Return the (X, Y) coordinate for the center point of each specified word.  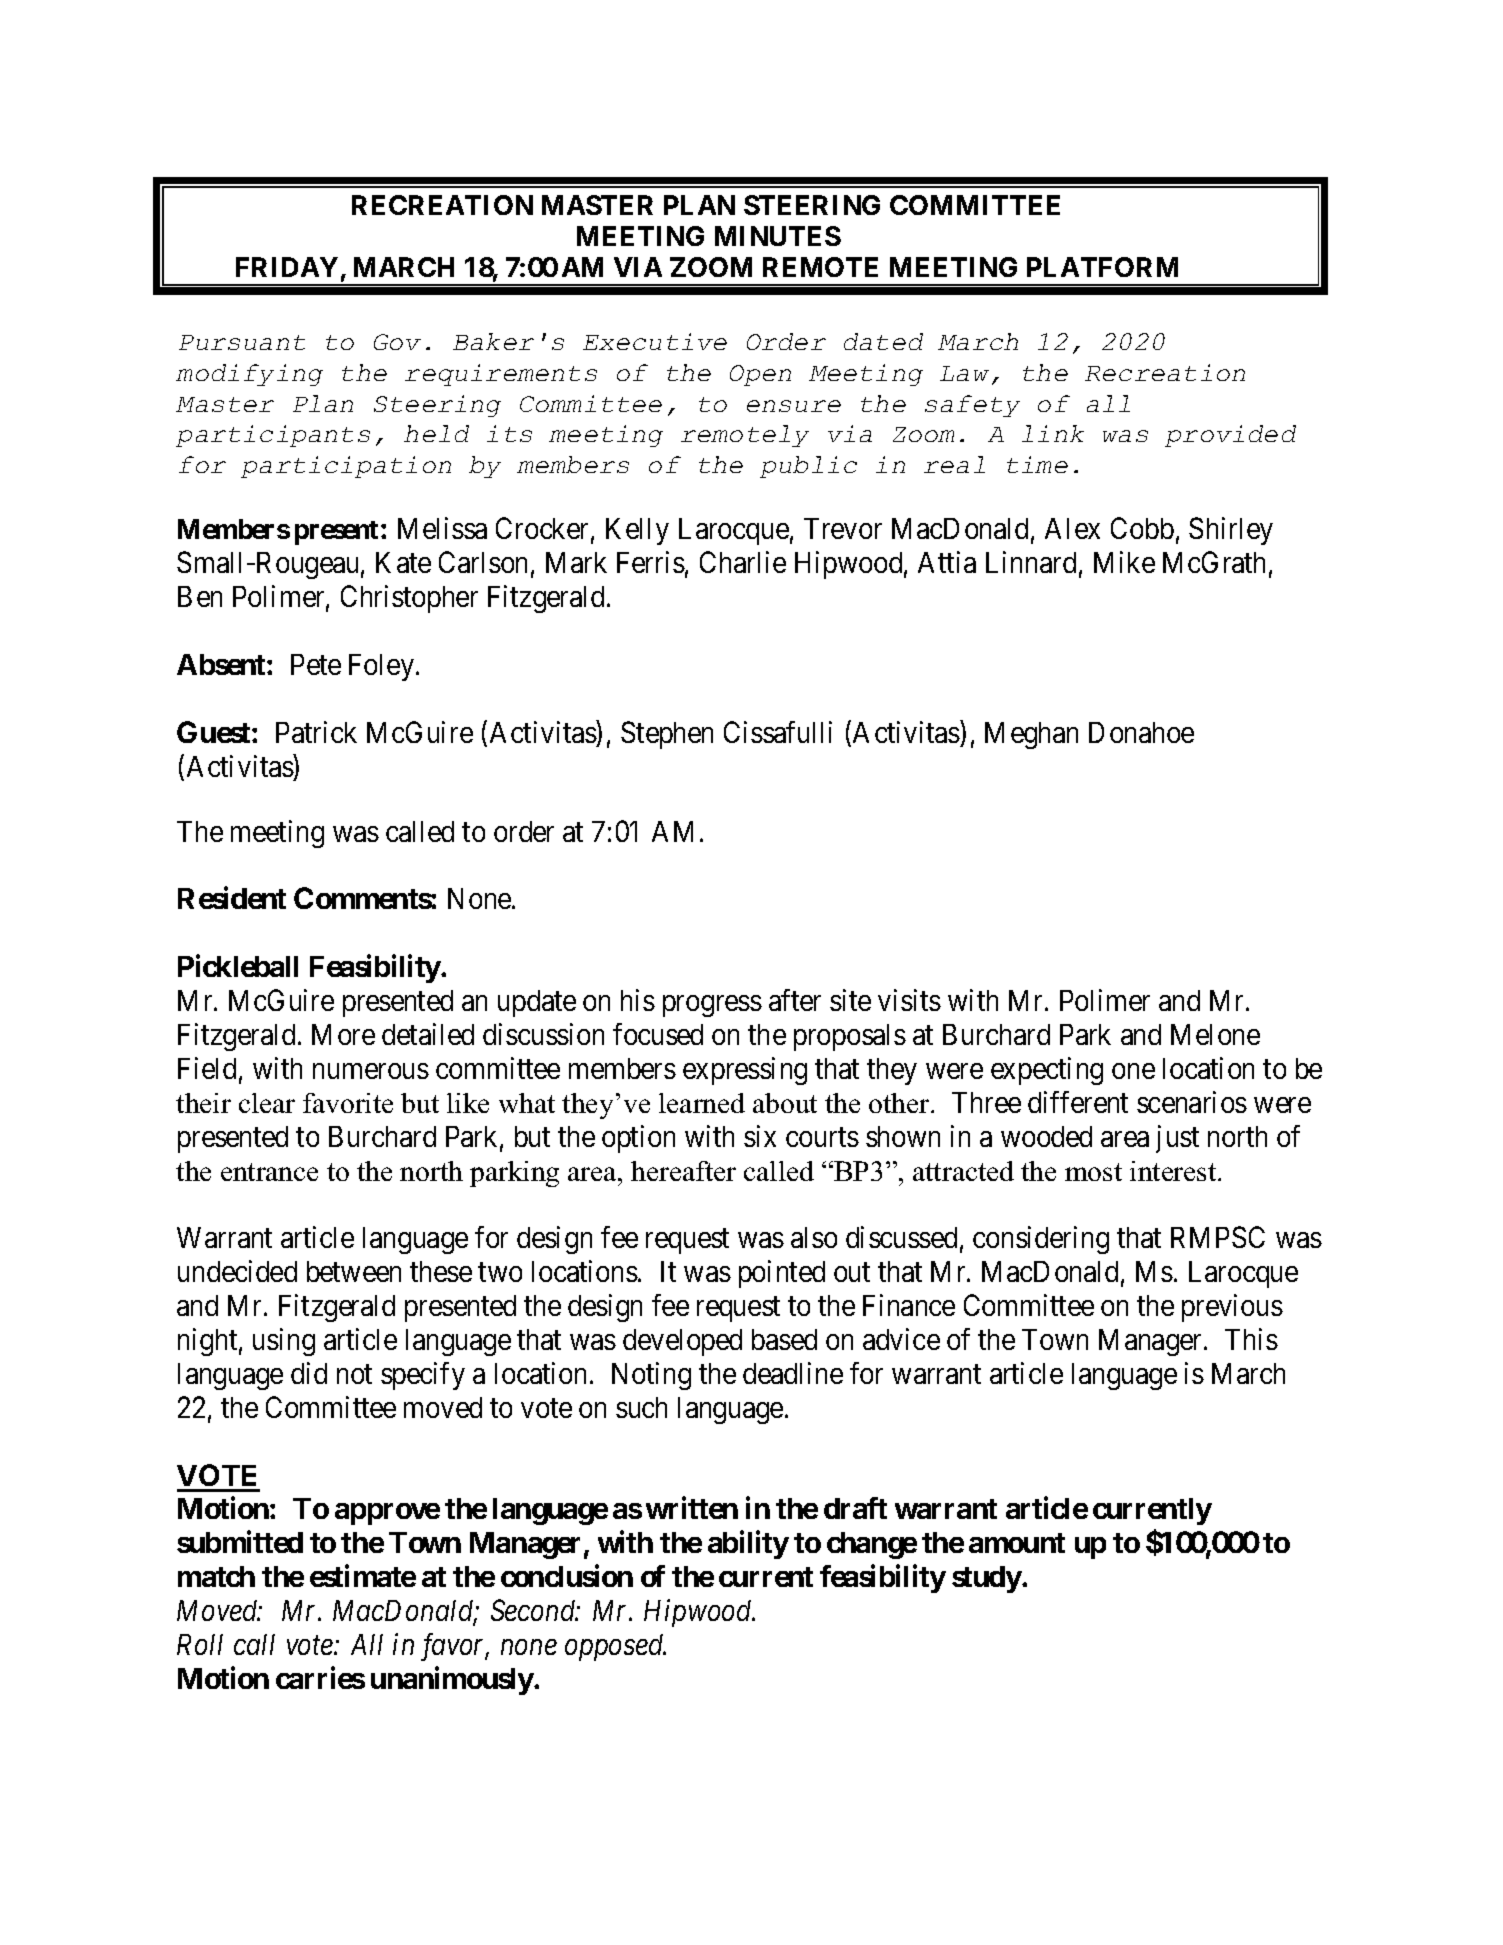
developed (682, 1342)
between (354, 1271)
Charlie (743, 562)
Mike (1124, 562)
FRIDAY (287, 267)
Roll (200, 1644)
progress (712, 1006)
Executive (655, 341)
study (987, 1579)
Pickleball (238, 966)
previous (1232, 1308)
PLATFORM (1102, 267)
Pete (316, 664)
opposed (615, 1647)
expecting (1047, 1071)
